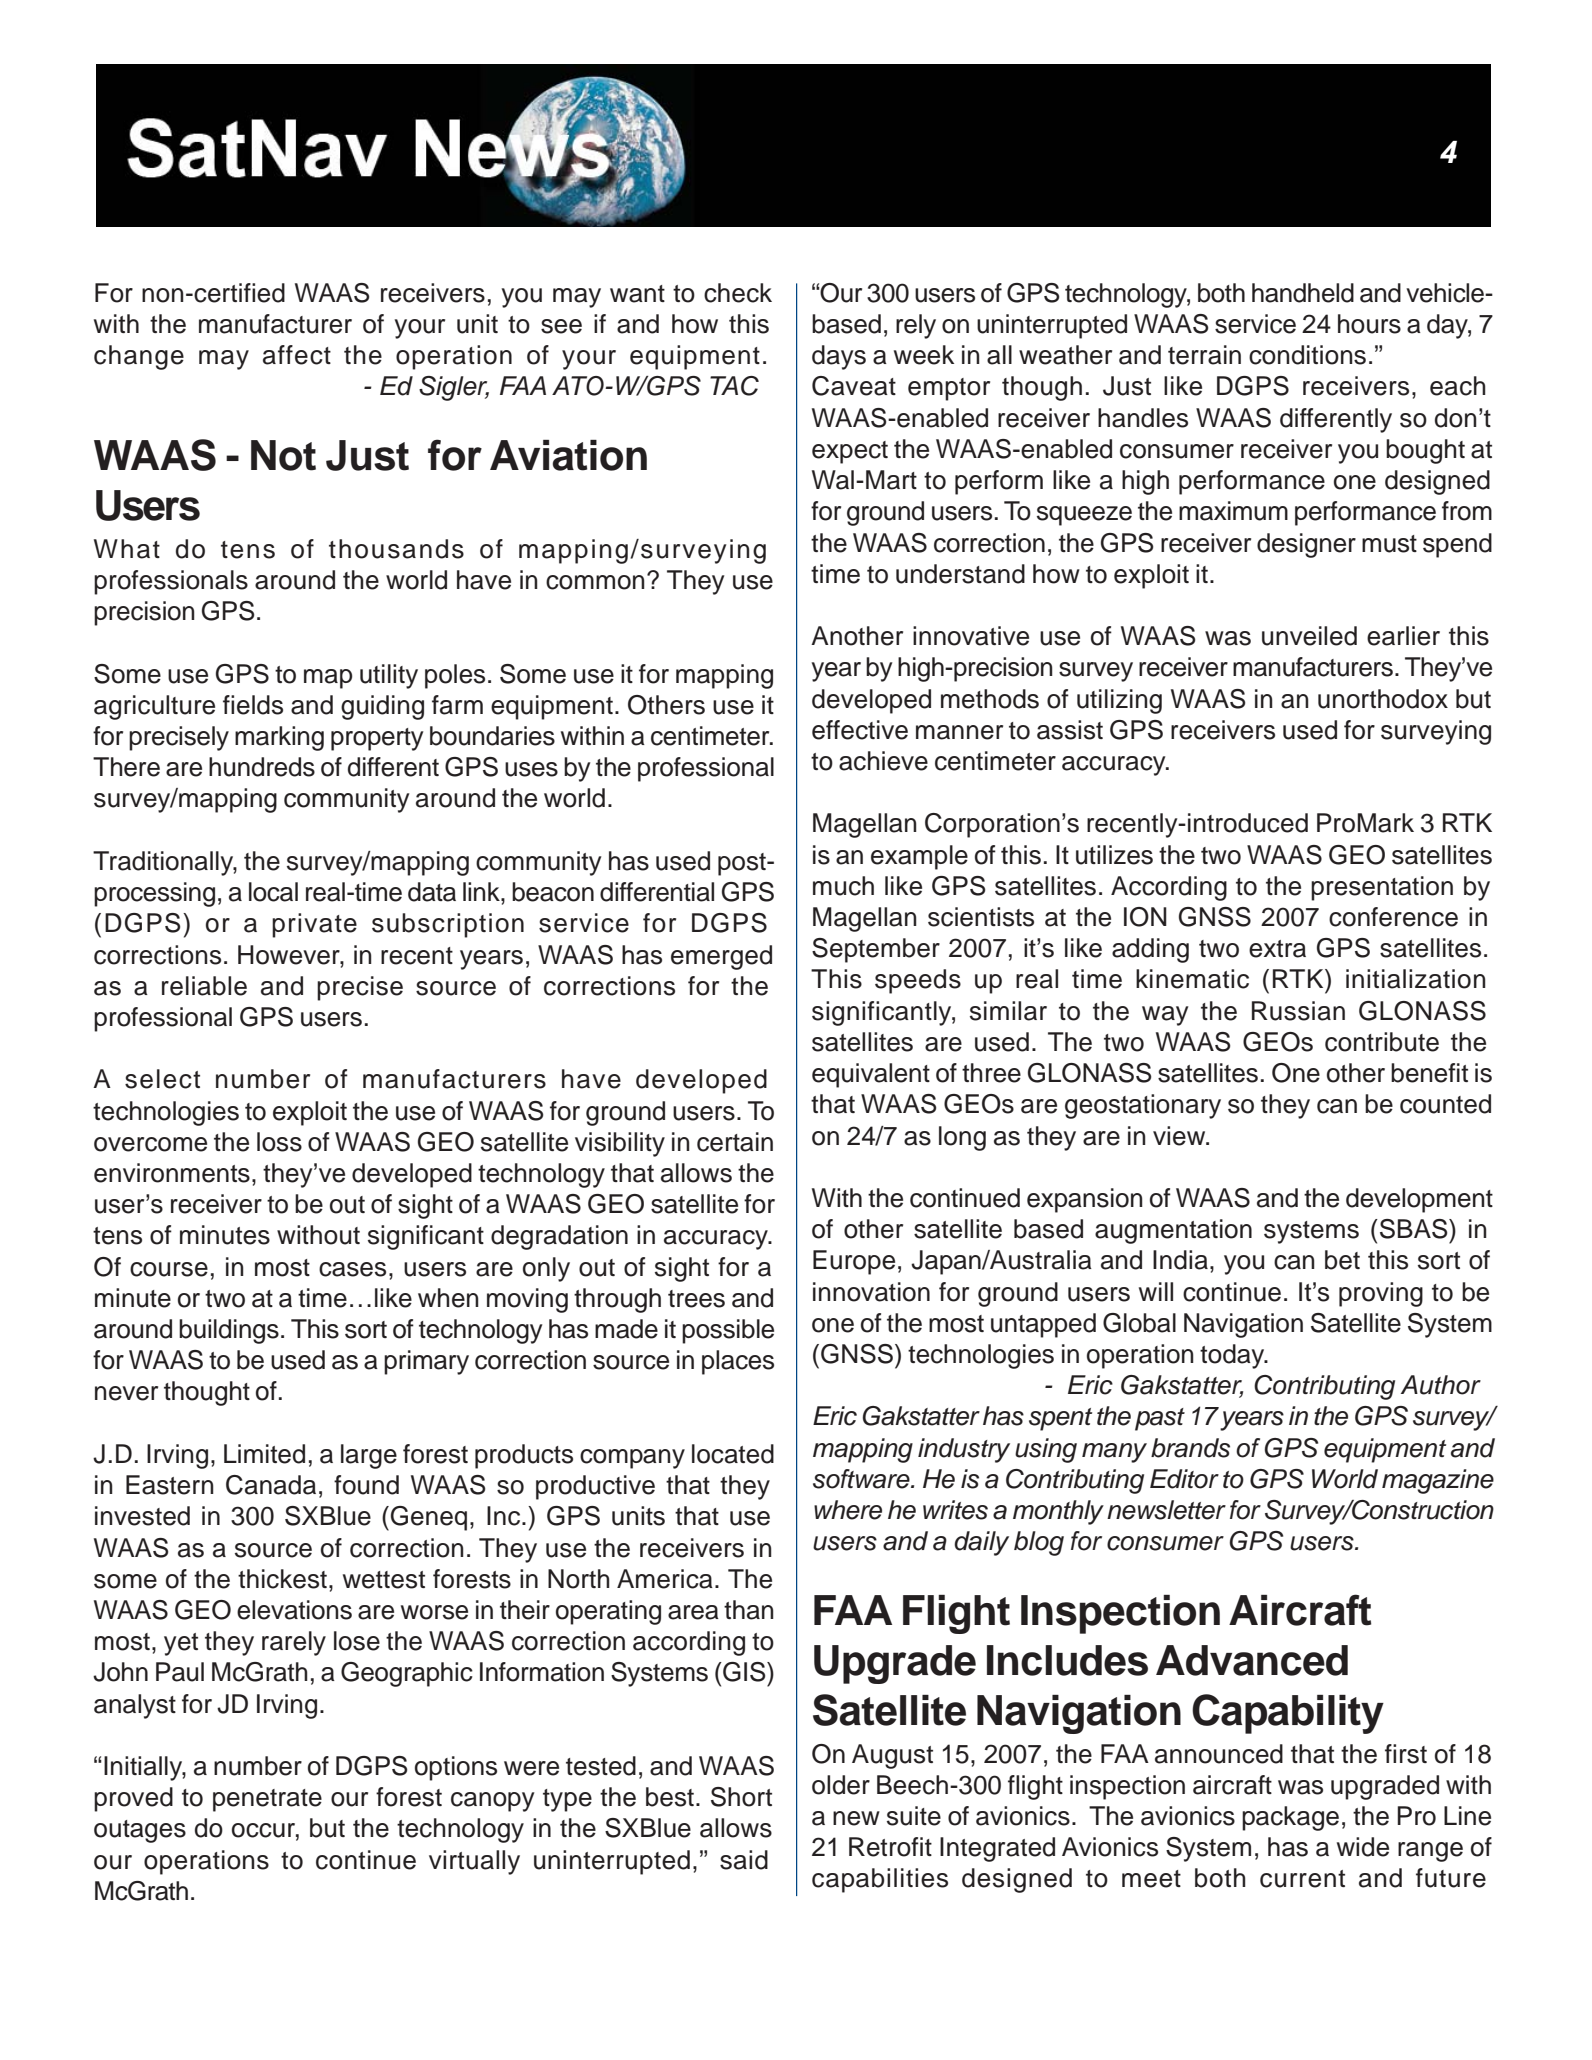 The width and height of the page is (1592, 2060). I want to click on days, so click(839, 357).
